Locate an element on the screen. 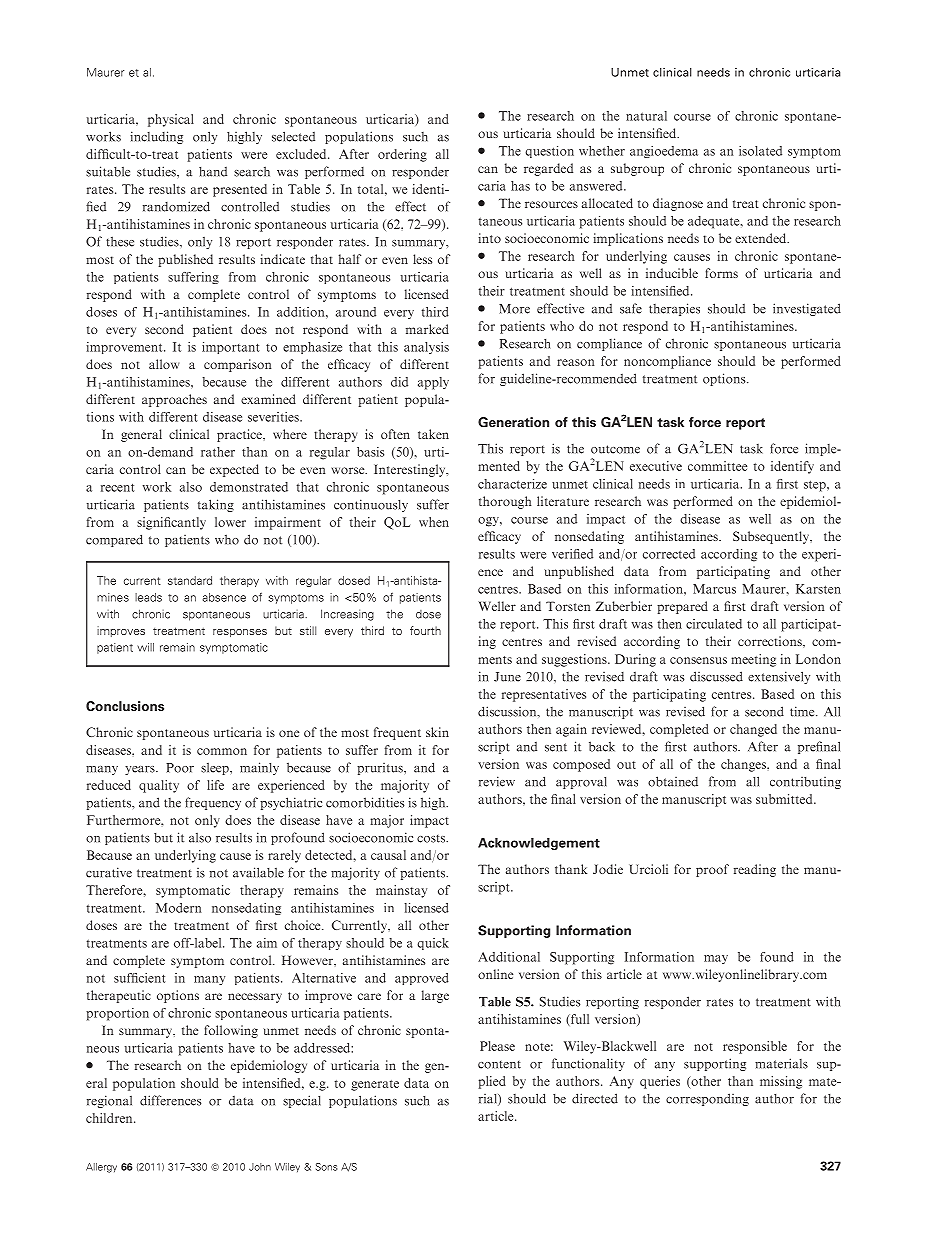 This screenshot has width=952, height=1251. including is located at coordinates (156, 137).
